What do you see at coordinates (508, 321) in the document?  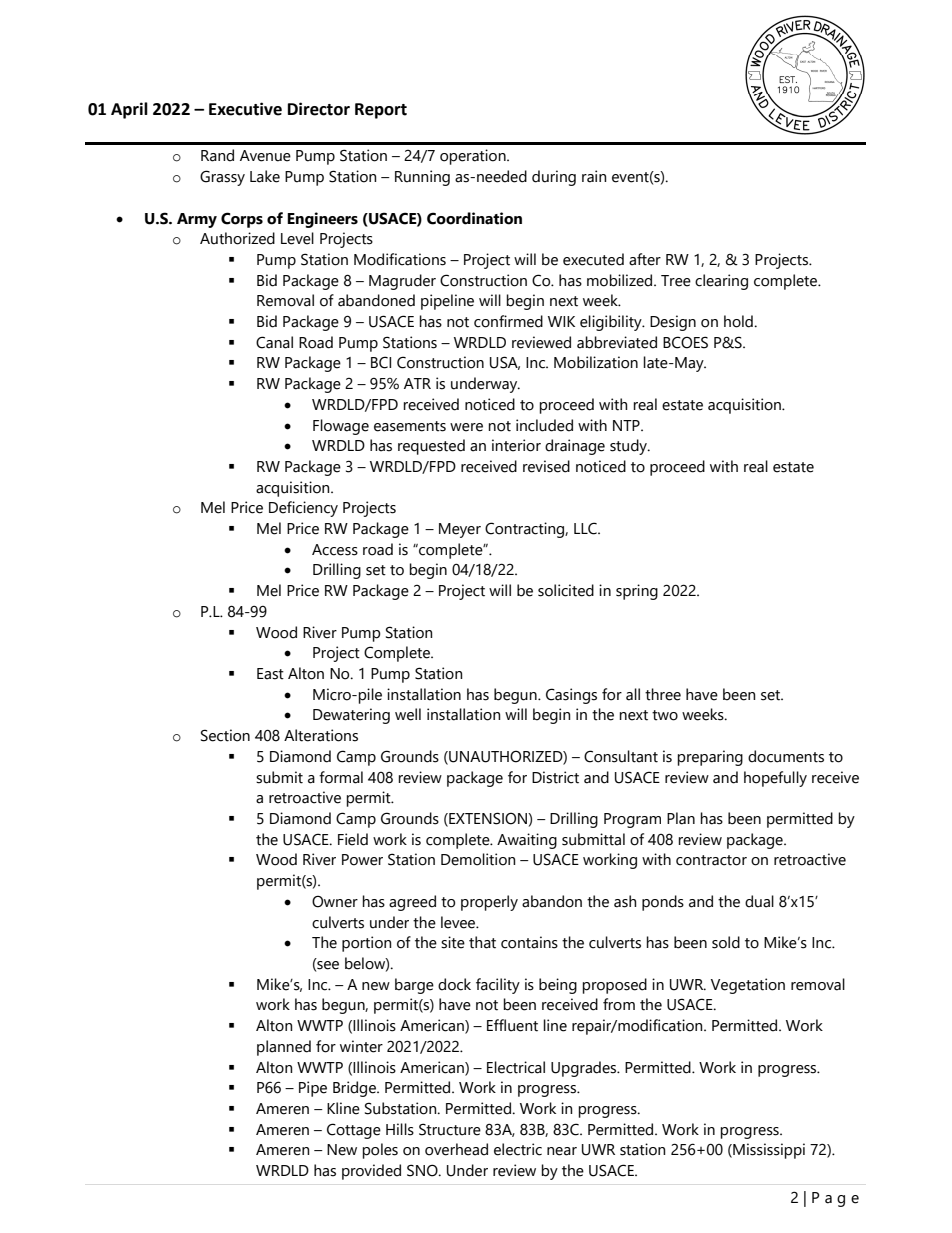 I see `confirmed` at bounding box center [508, 321].
